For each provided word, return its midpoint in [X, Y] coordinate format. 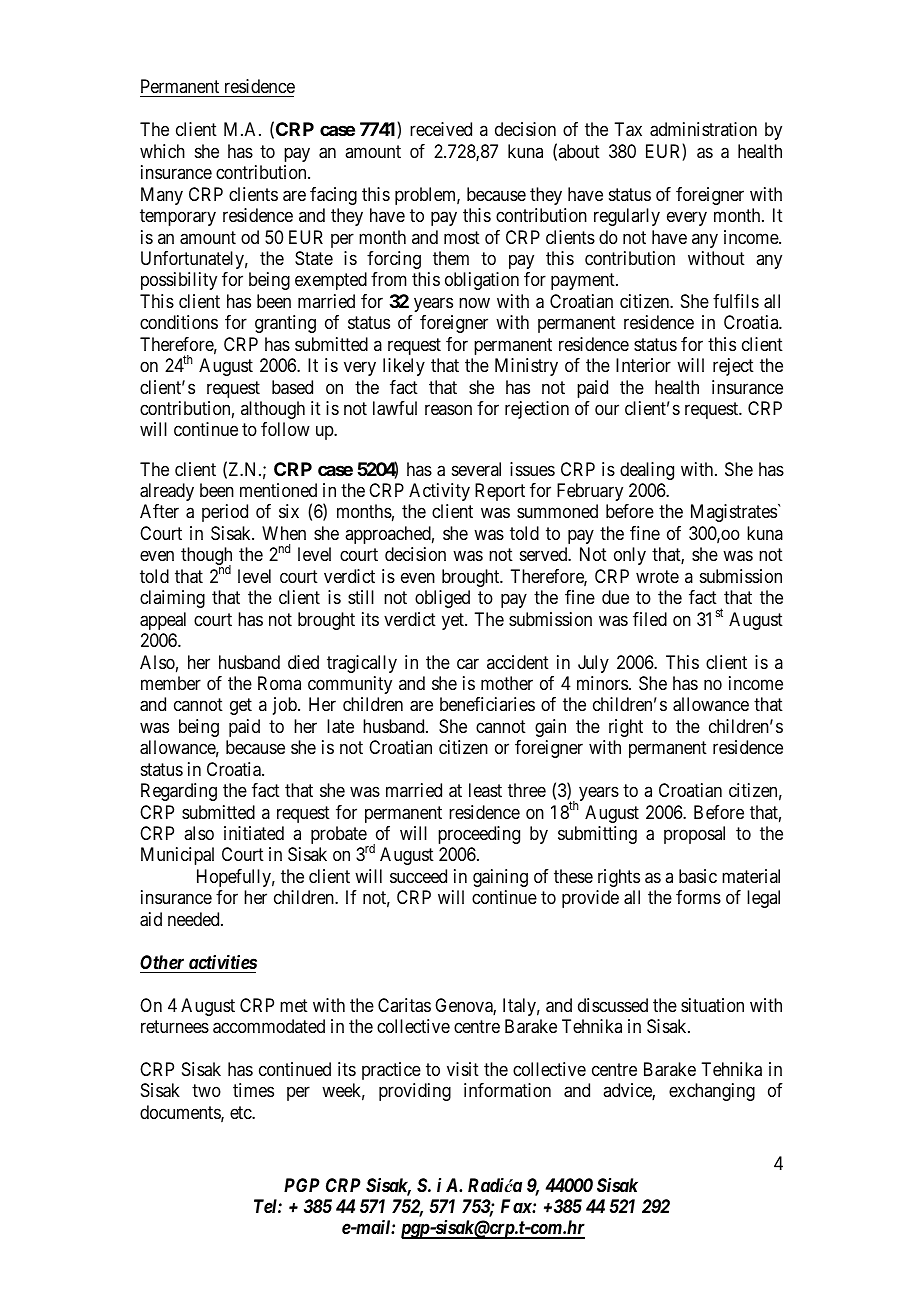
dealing [647, 471]
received [441, 129]
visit [463, 1069]
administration [703, 129]
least [485, 790]
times [253, 1090]
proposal [694, 835]
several [476, 469]
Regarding [179, 792]
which [162, 151]
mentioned [278, 490]
